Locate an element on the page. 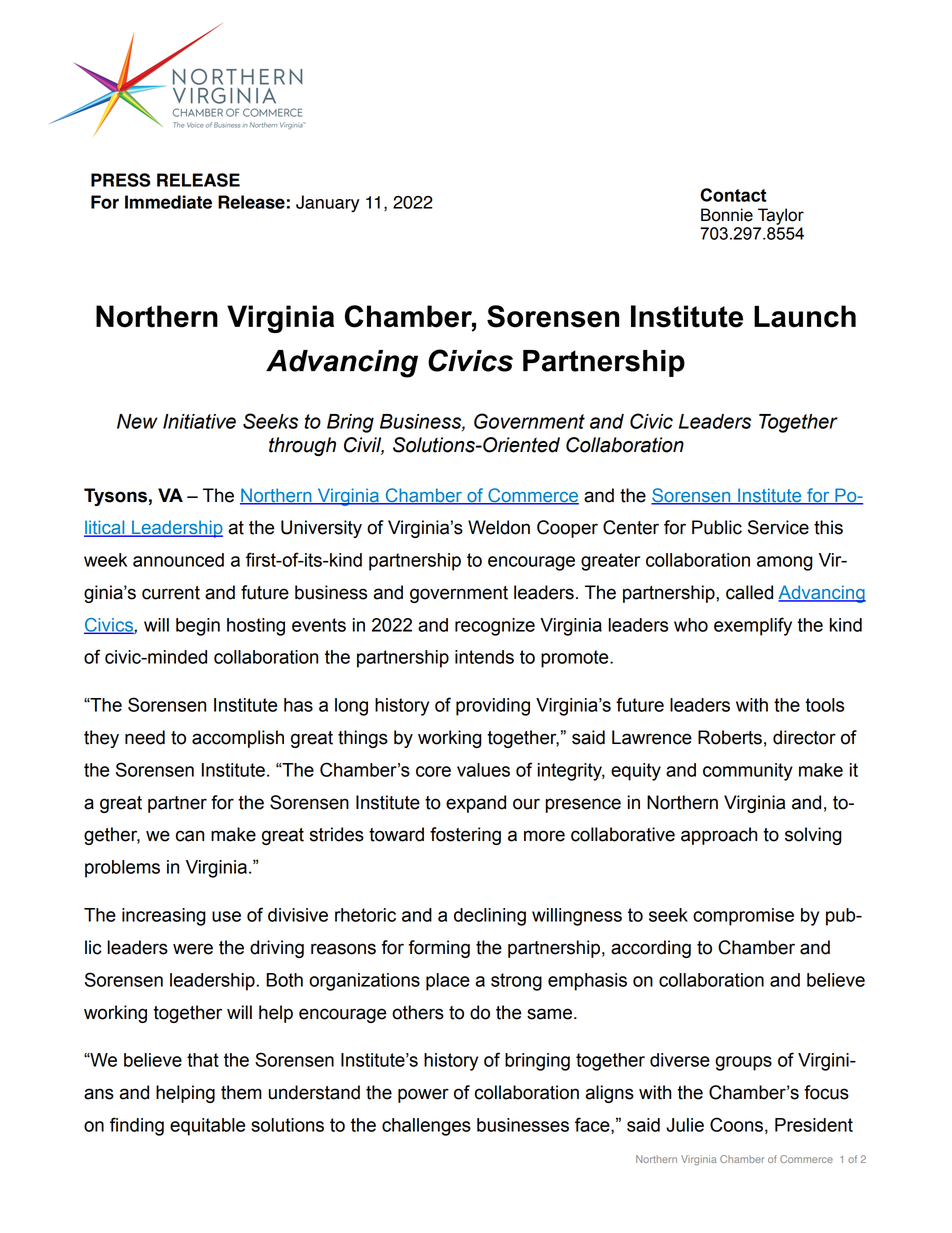 This image has height=1233, width=952. equitable is located at coordinates (207, 1127).
